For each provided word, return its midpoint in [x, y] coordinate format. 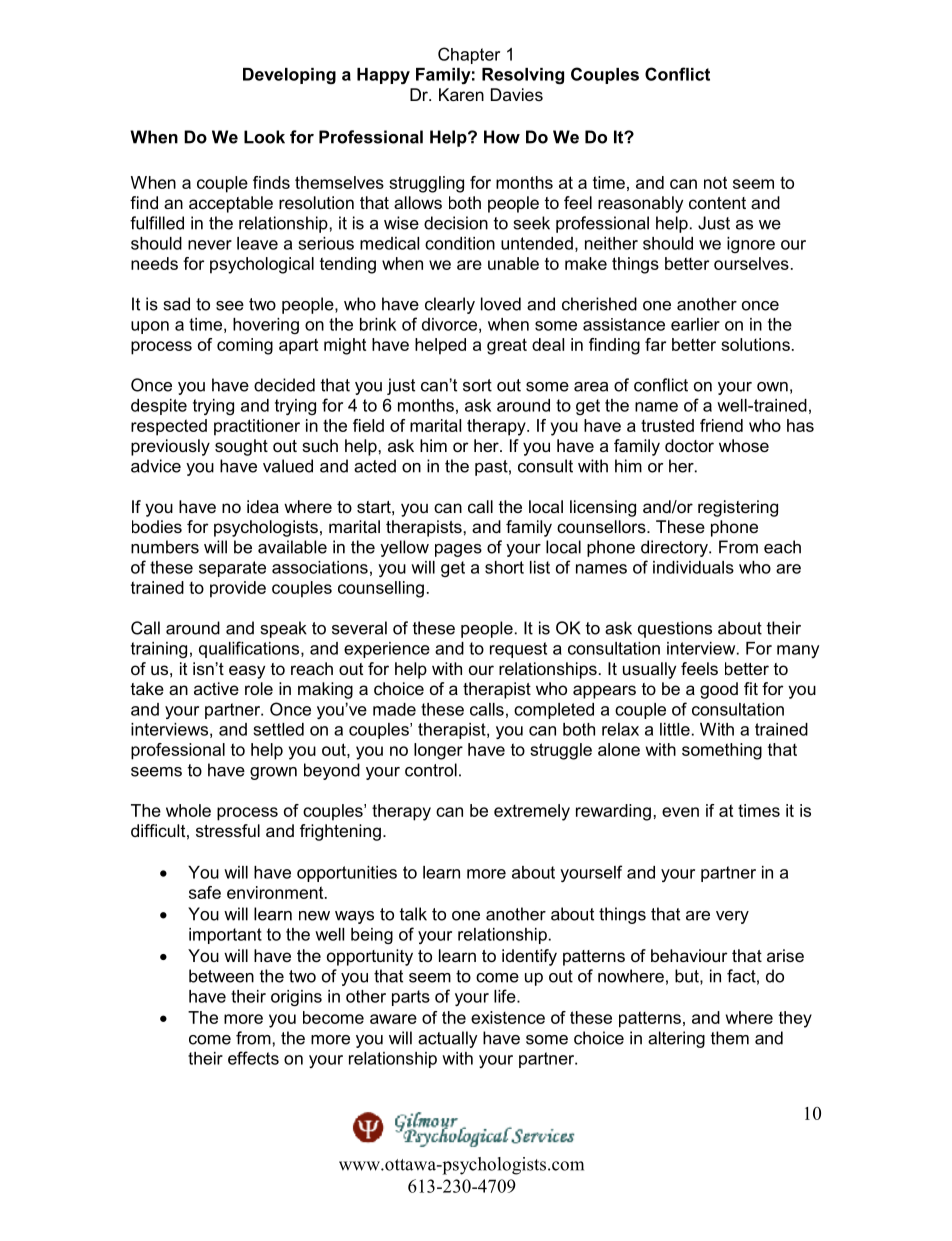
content [717, 203]
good [719, 690]
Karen [461, 94]
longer [438, 751]
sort [477, 385]
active [216, 688]
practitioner [257, 427]
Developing [289, 76]
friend [721, 425]
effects [253, 1058]
